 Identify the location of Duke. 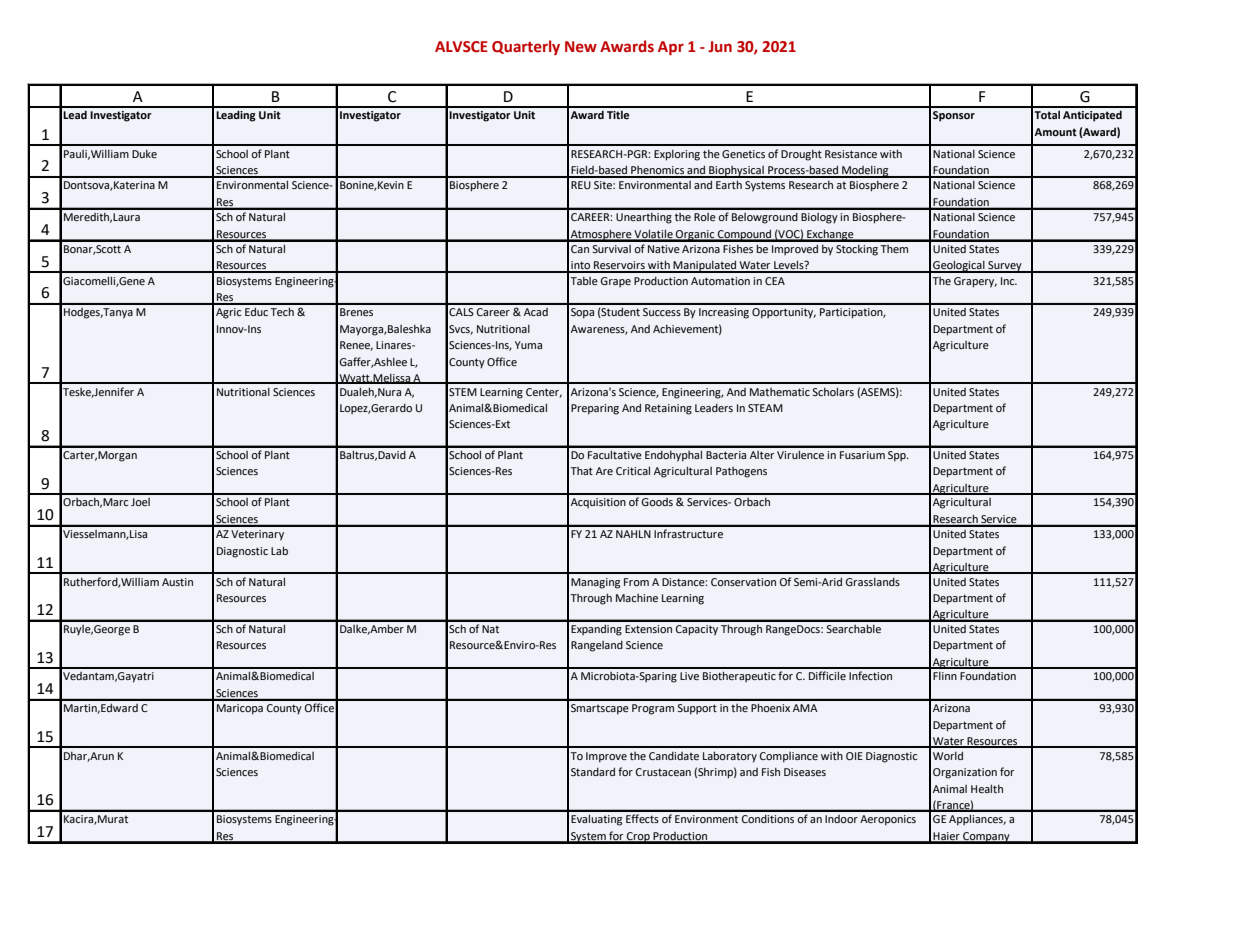
(144, 154).
